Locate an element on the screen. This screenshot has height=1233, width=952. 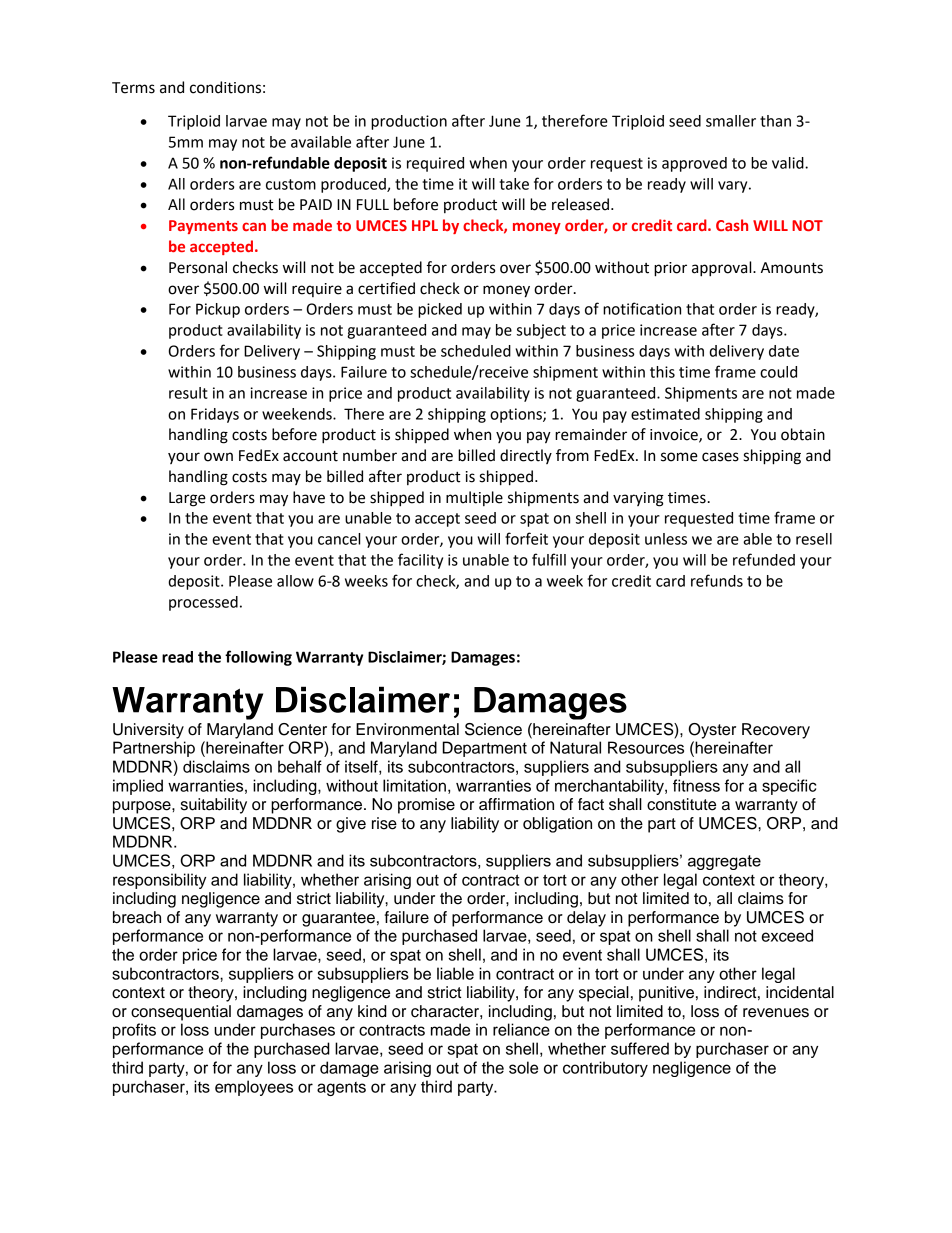
Pickup is located at coordinates (218, 310).
